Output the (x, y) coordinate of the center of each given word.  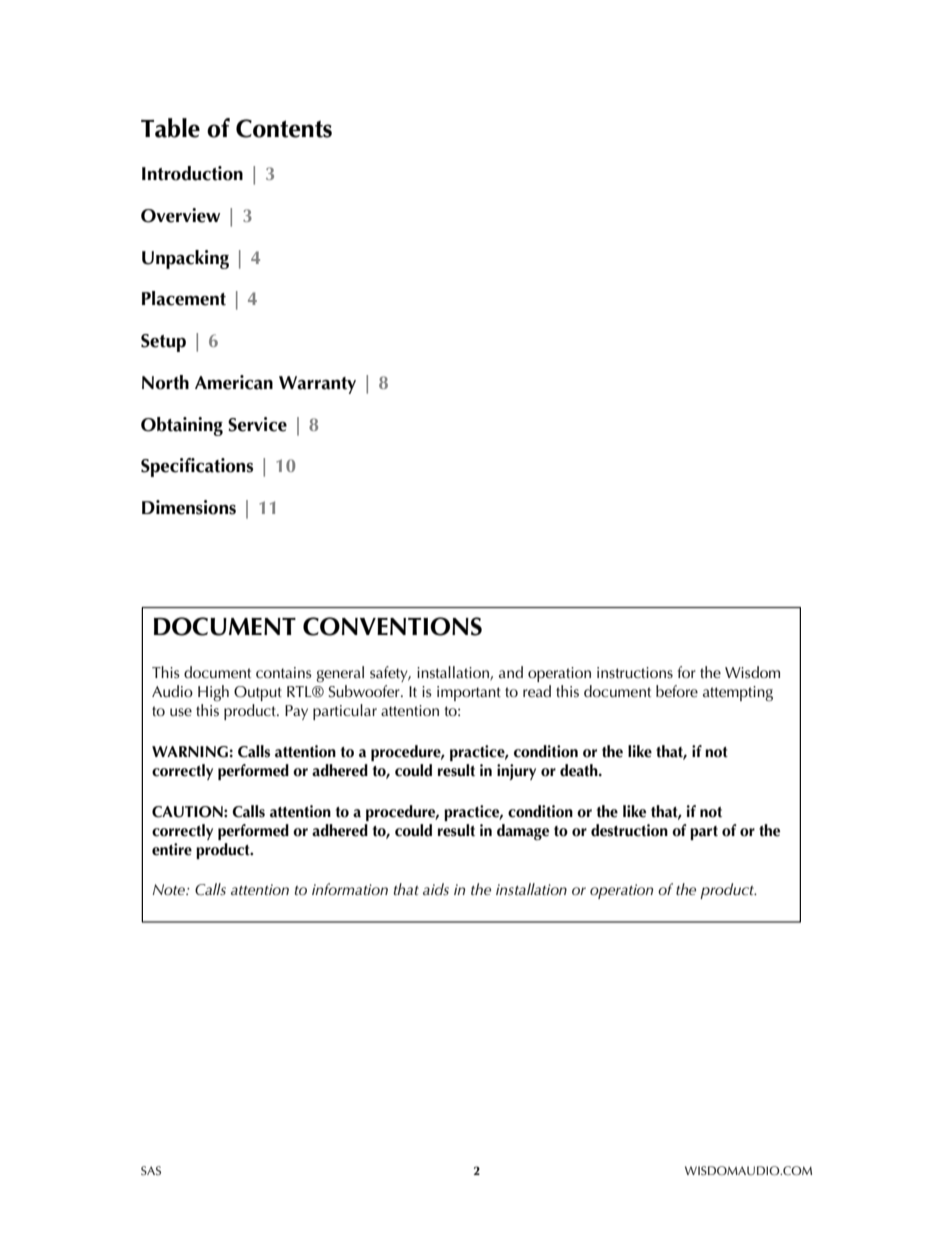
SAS (151, 1170)
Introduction (192, 173)
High (213, 693)
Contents (284, 128)
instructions (635, 672)
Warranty (317, 385)
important (469, 693)
